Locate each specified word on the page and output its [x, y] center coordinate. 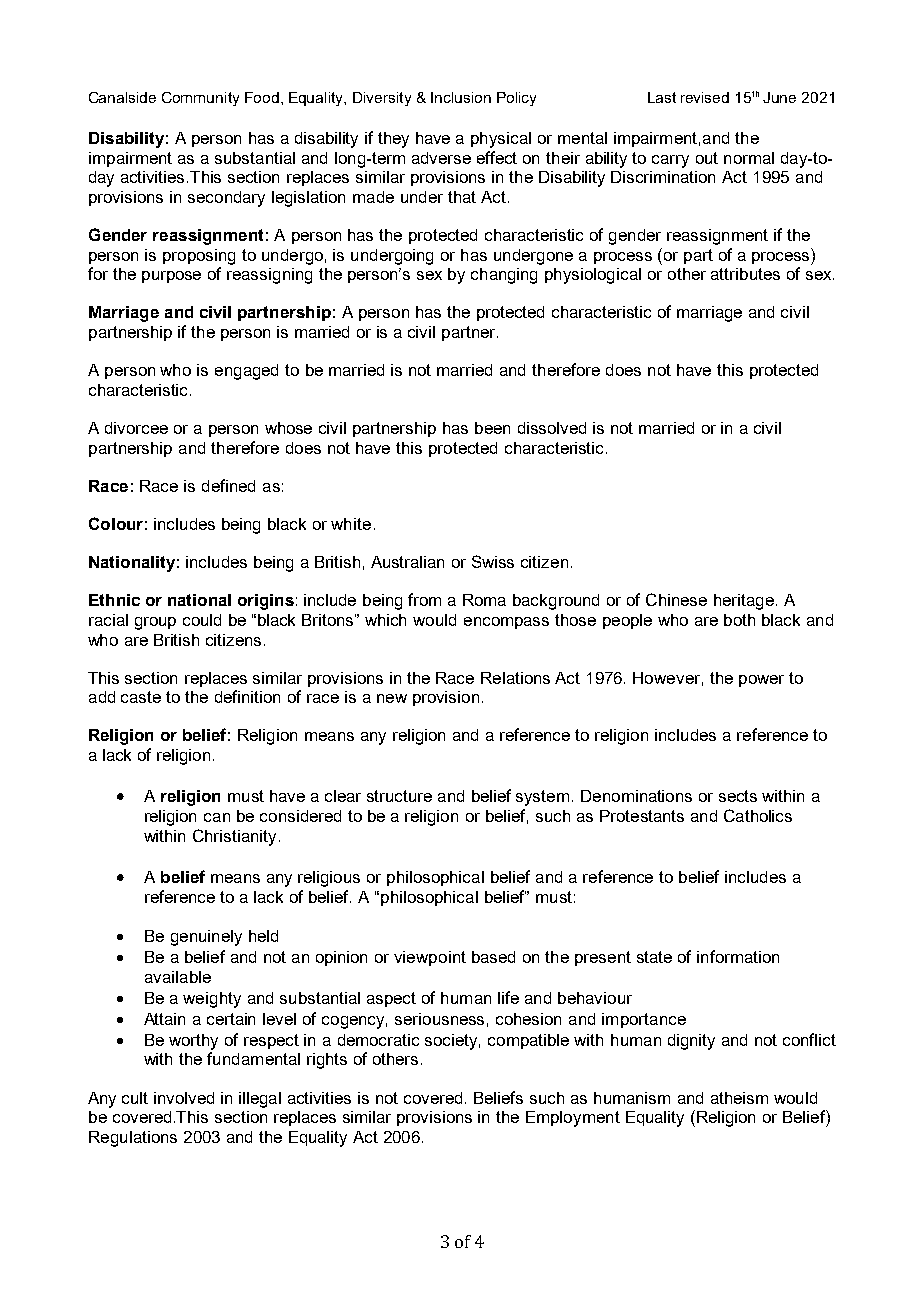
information [738, 956]
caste [141, 697]
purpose [171, 277]
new [392, 698]
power [761, 681]
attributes [745, 274]
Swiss [493, 561]
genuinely [206, 938]
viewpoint [430, 958]
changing [504, 276]
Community [200, 99]
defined [228, 485]
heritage [744, 602]
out [707, 158]
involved [184, 1098]
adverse [441, 158]
